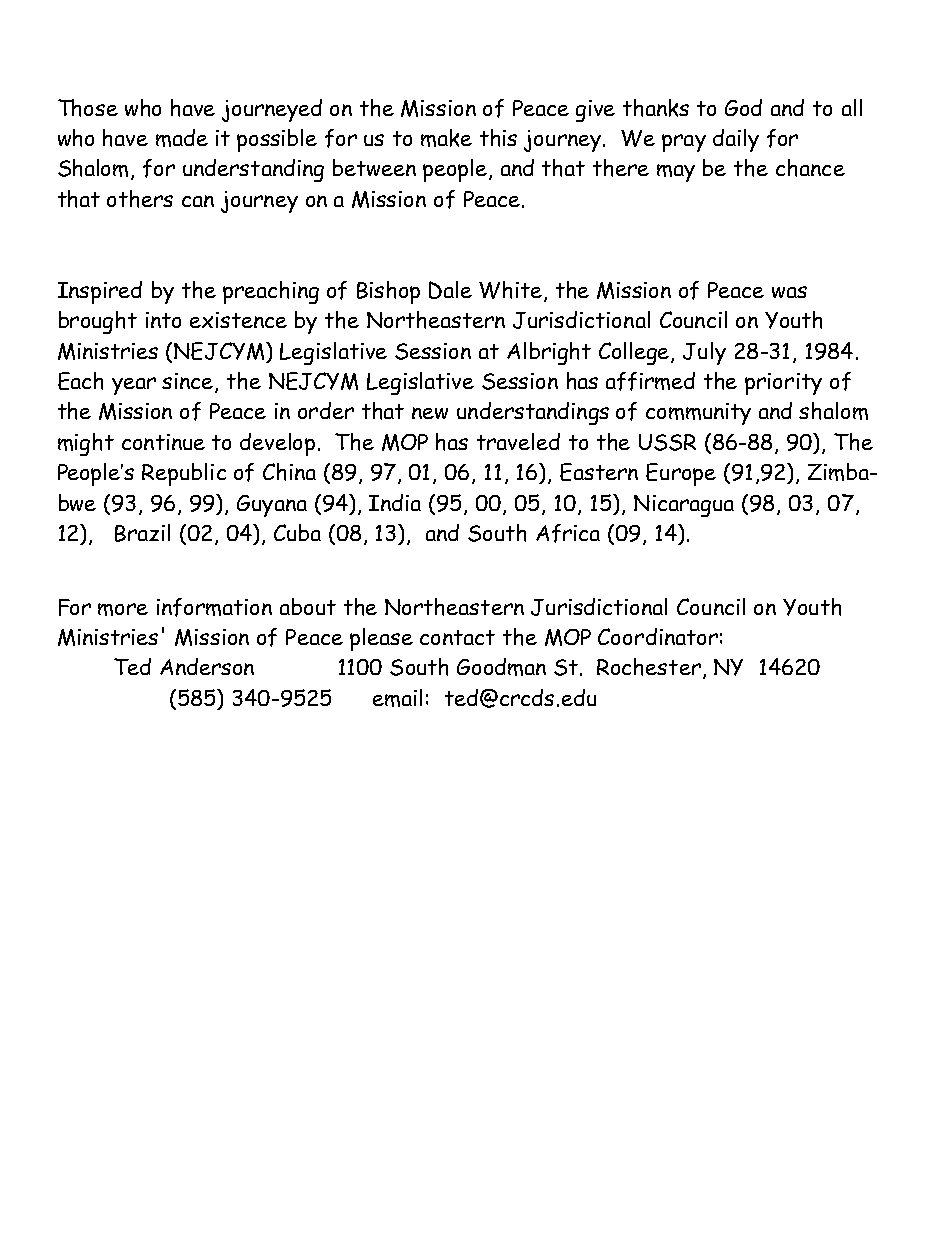 The height and width of the image is (1233, 952). What do you see at coordinates (736, 140) in the image?
I see `daily` at bounding box center [736, 140].
